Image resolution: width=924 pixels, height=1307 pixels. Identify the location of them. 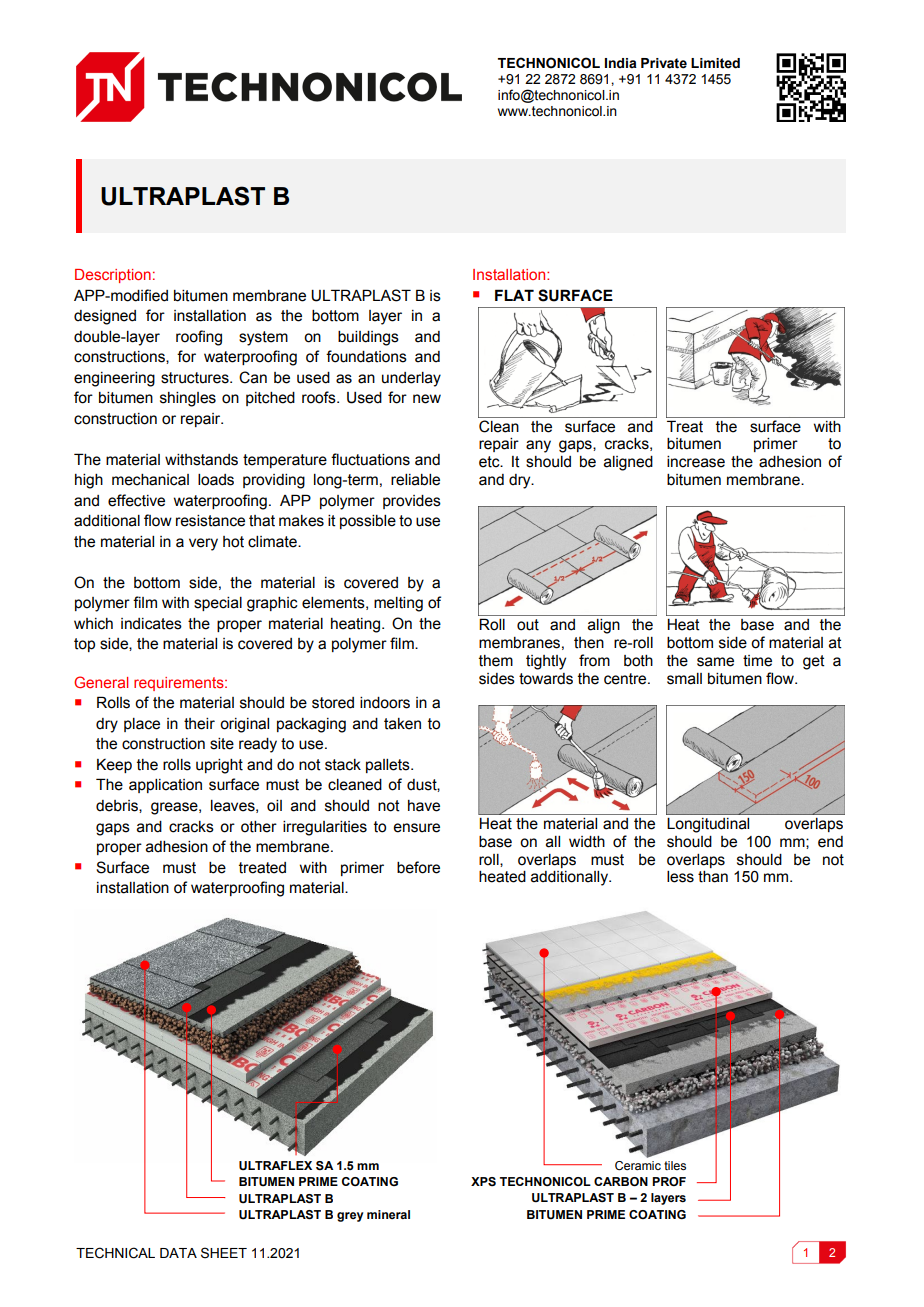
(496, 661).
